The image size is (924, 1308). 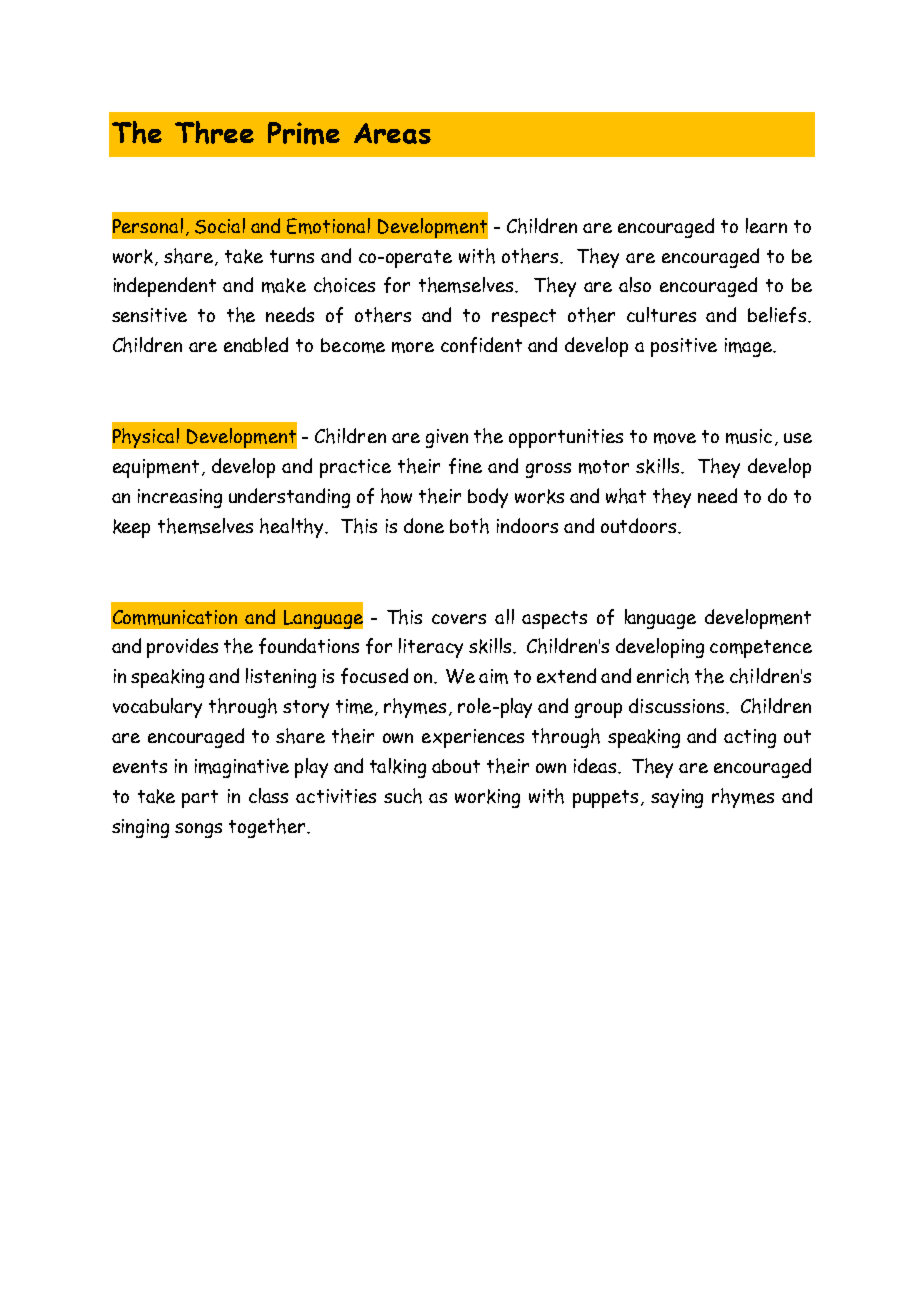 What do you see at coordinates (465, 466) in the page?
I see `fine` at bounding box center [465, 466].
